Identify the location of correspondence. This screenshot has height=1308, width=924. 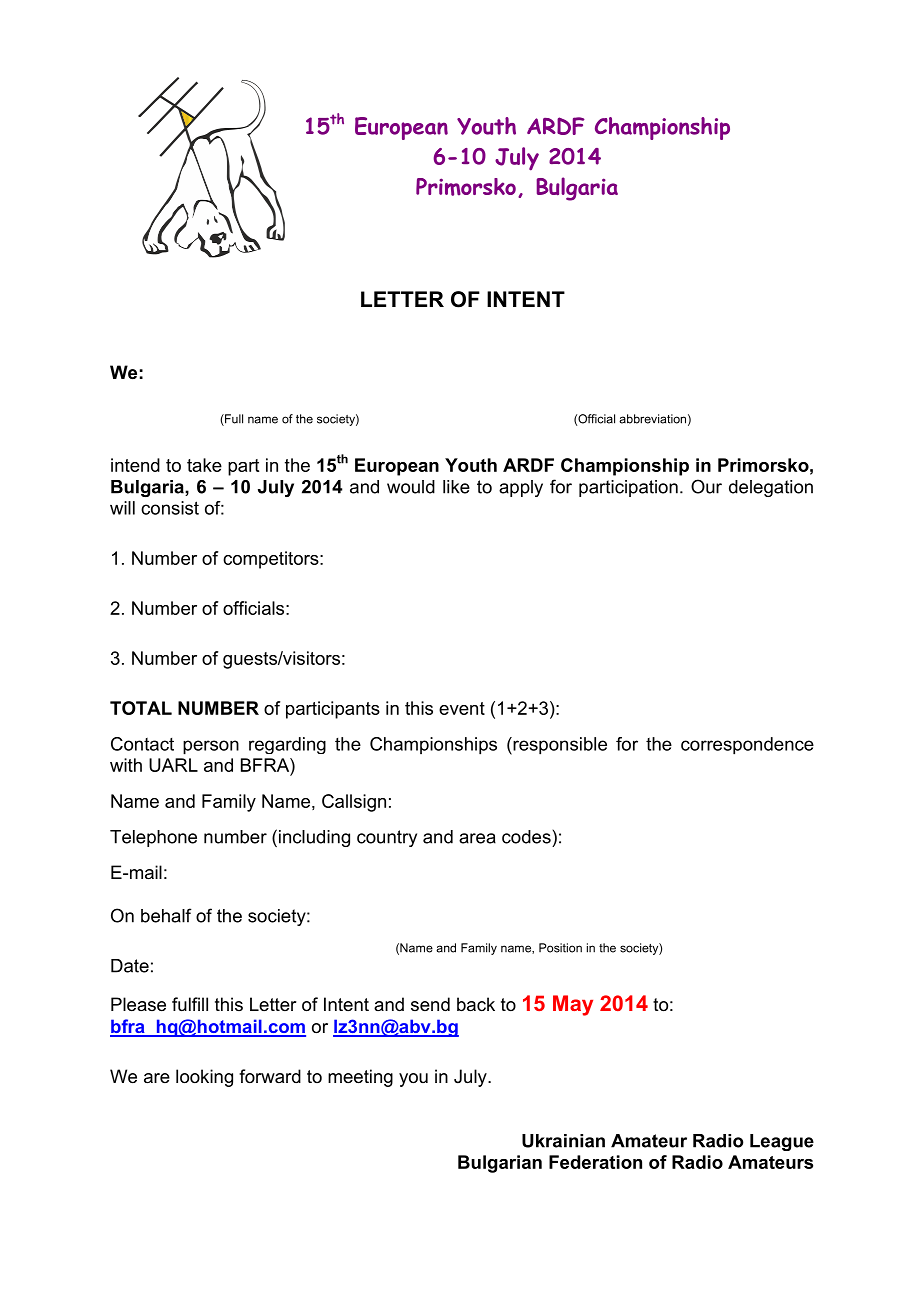
(747, 746).
